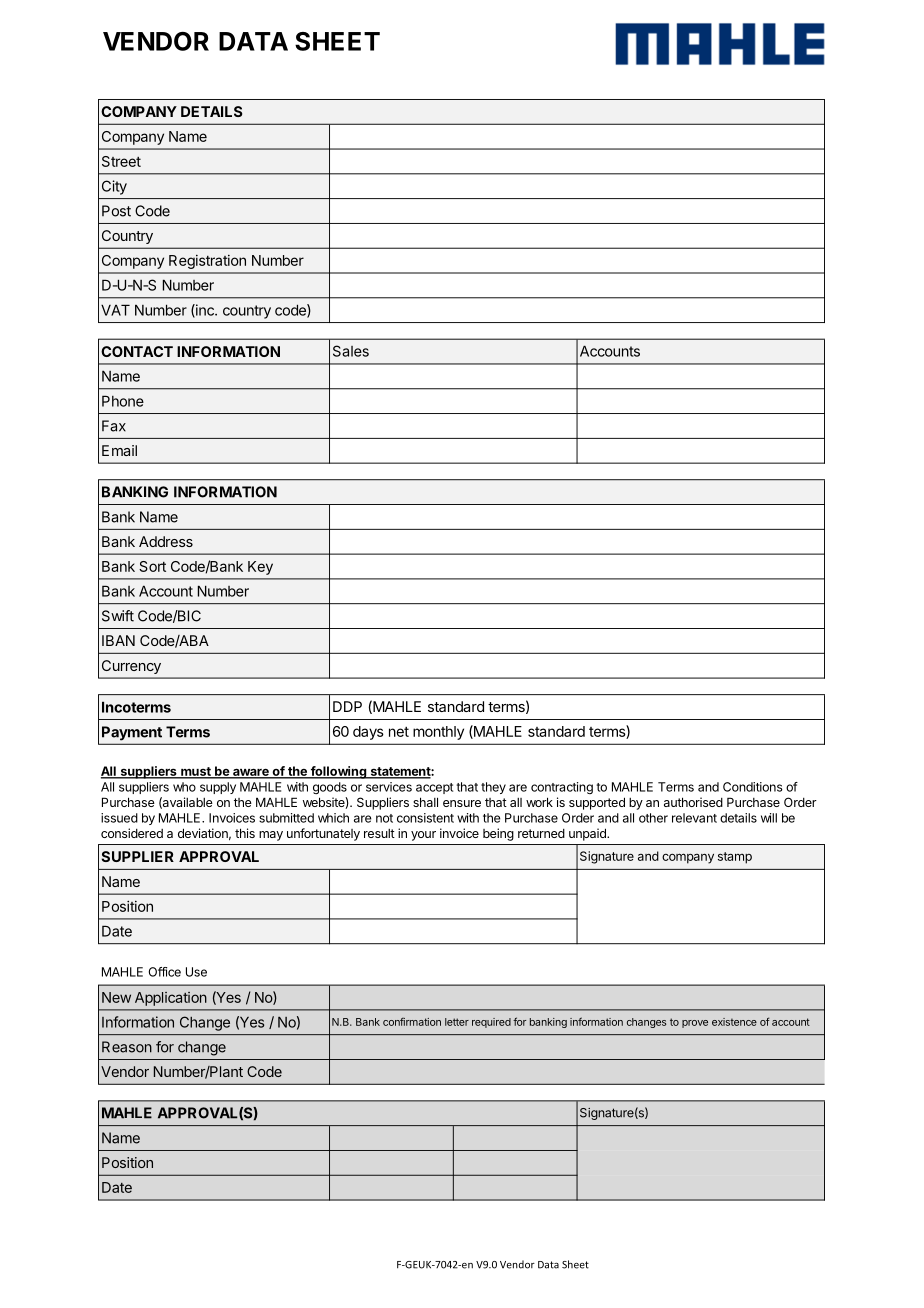 The width and height of the screenshot is (924, 1308). I want to click on Sort, so click(152, 566).
